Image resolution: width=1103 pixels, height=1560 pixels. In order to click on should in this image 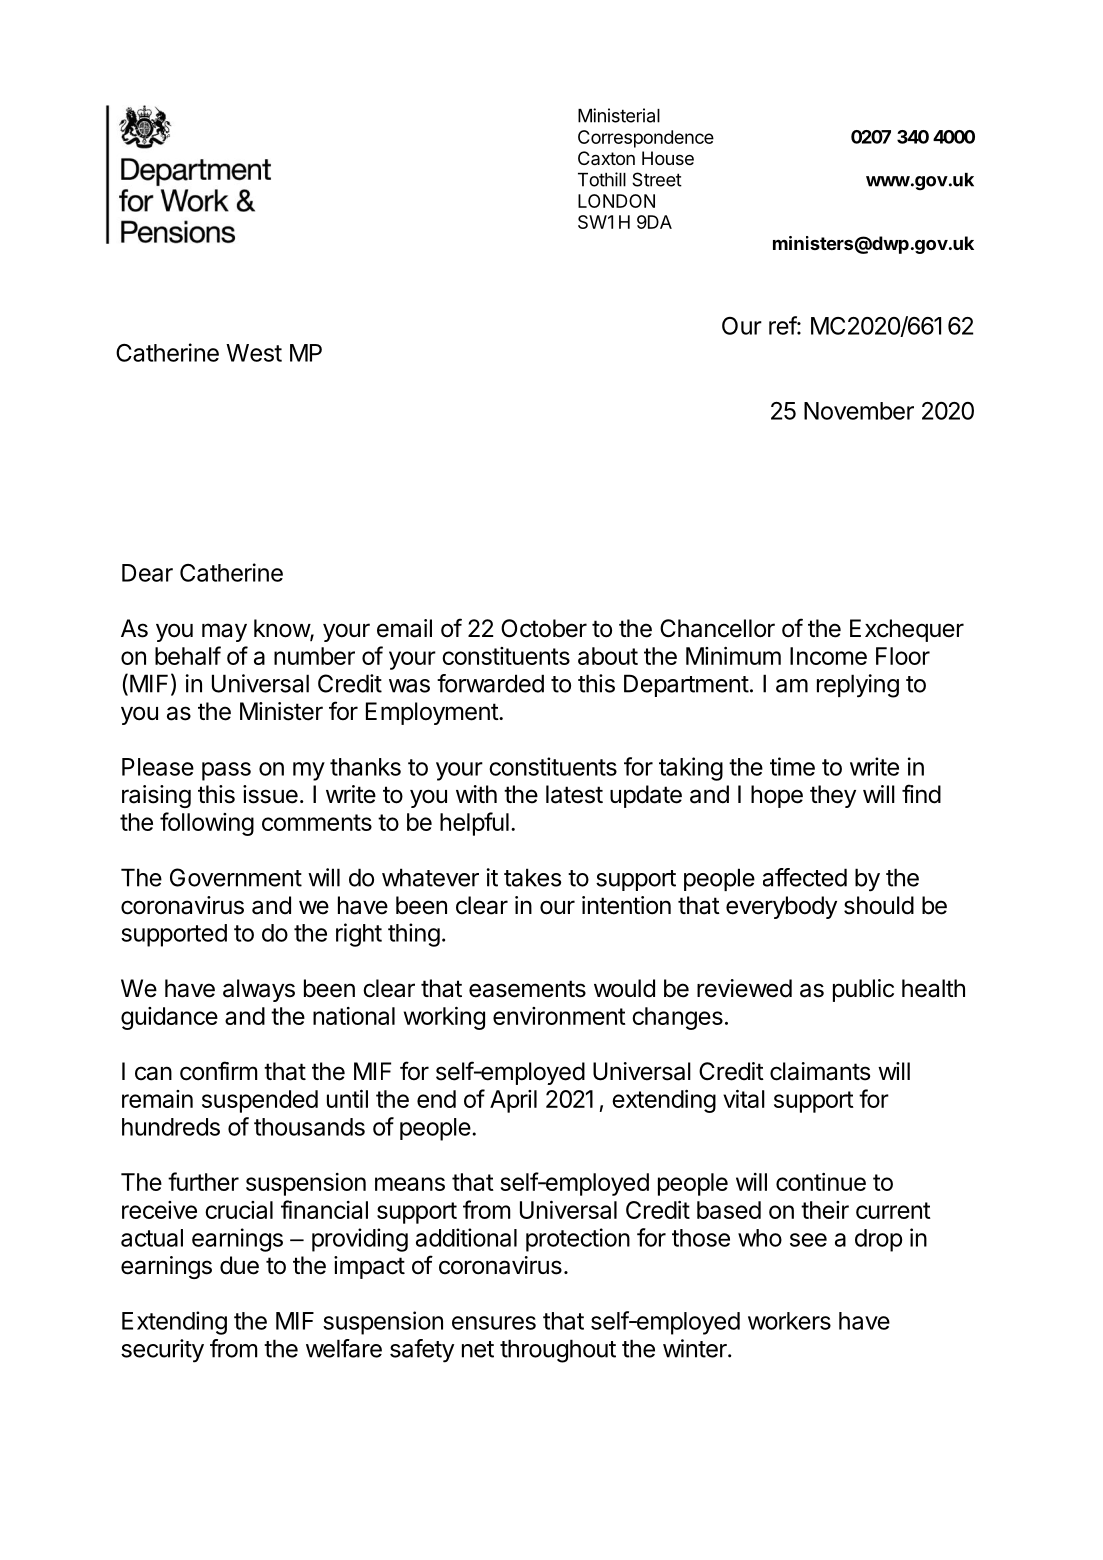, I will do `click(879, 905)`.
